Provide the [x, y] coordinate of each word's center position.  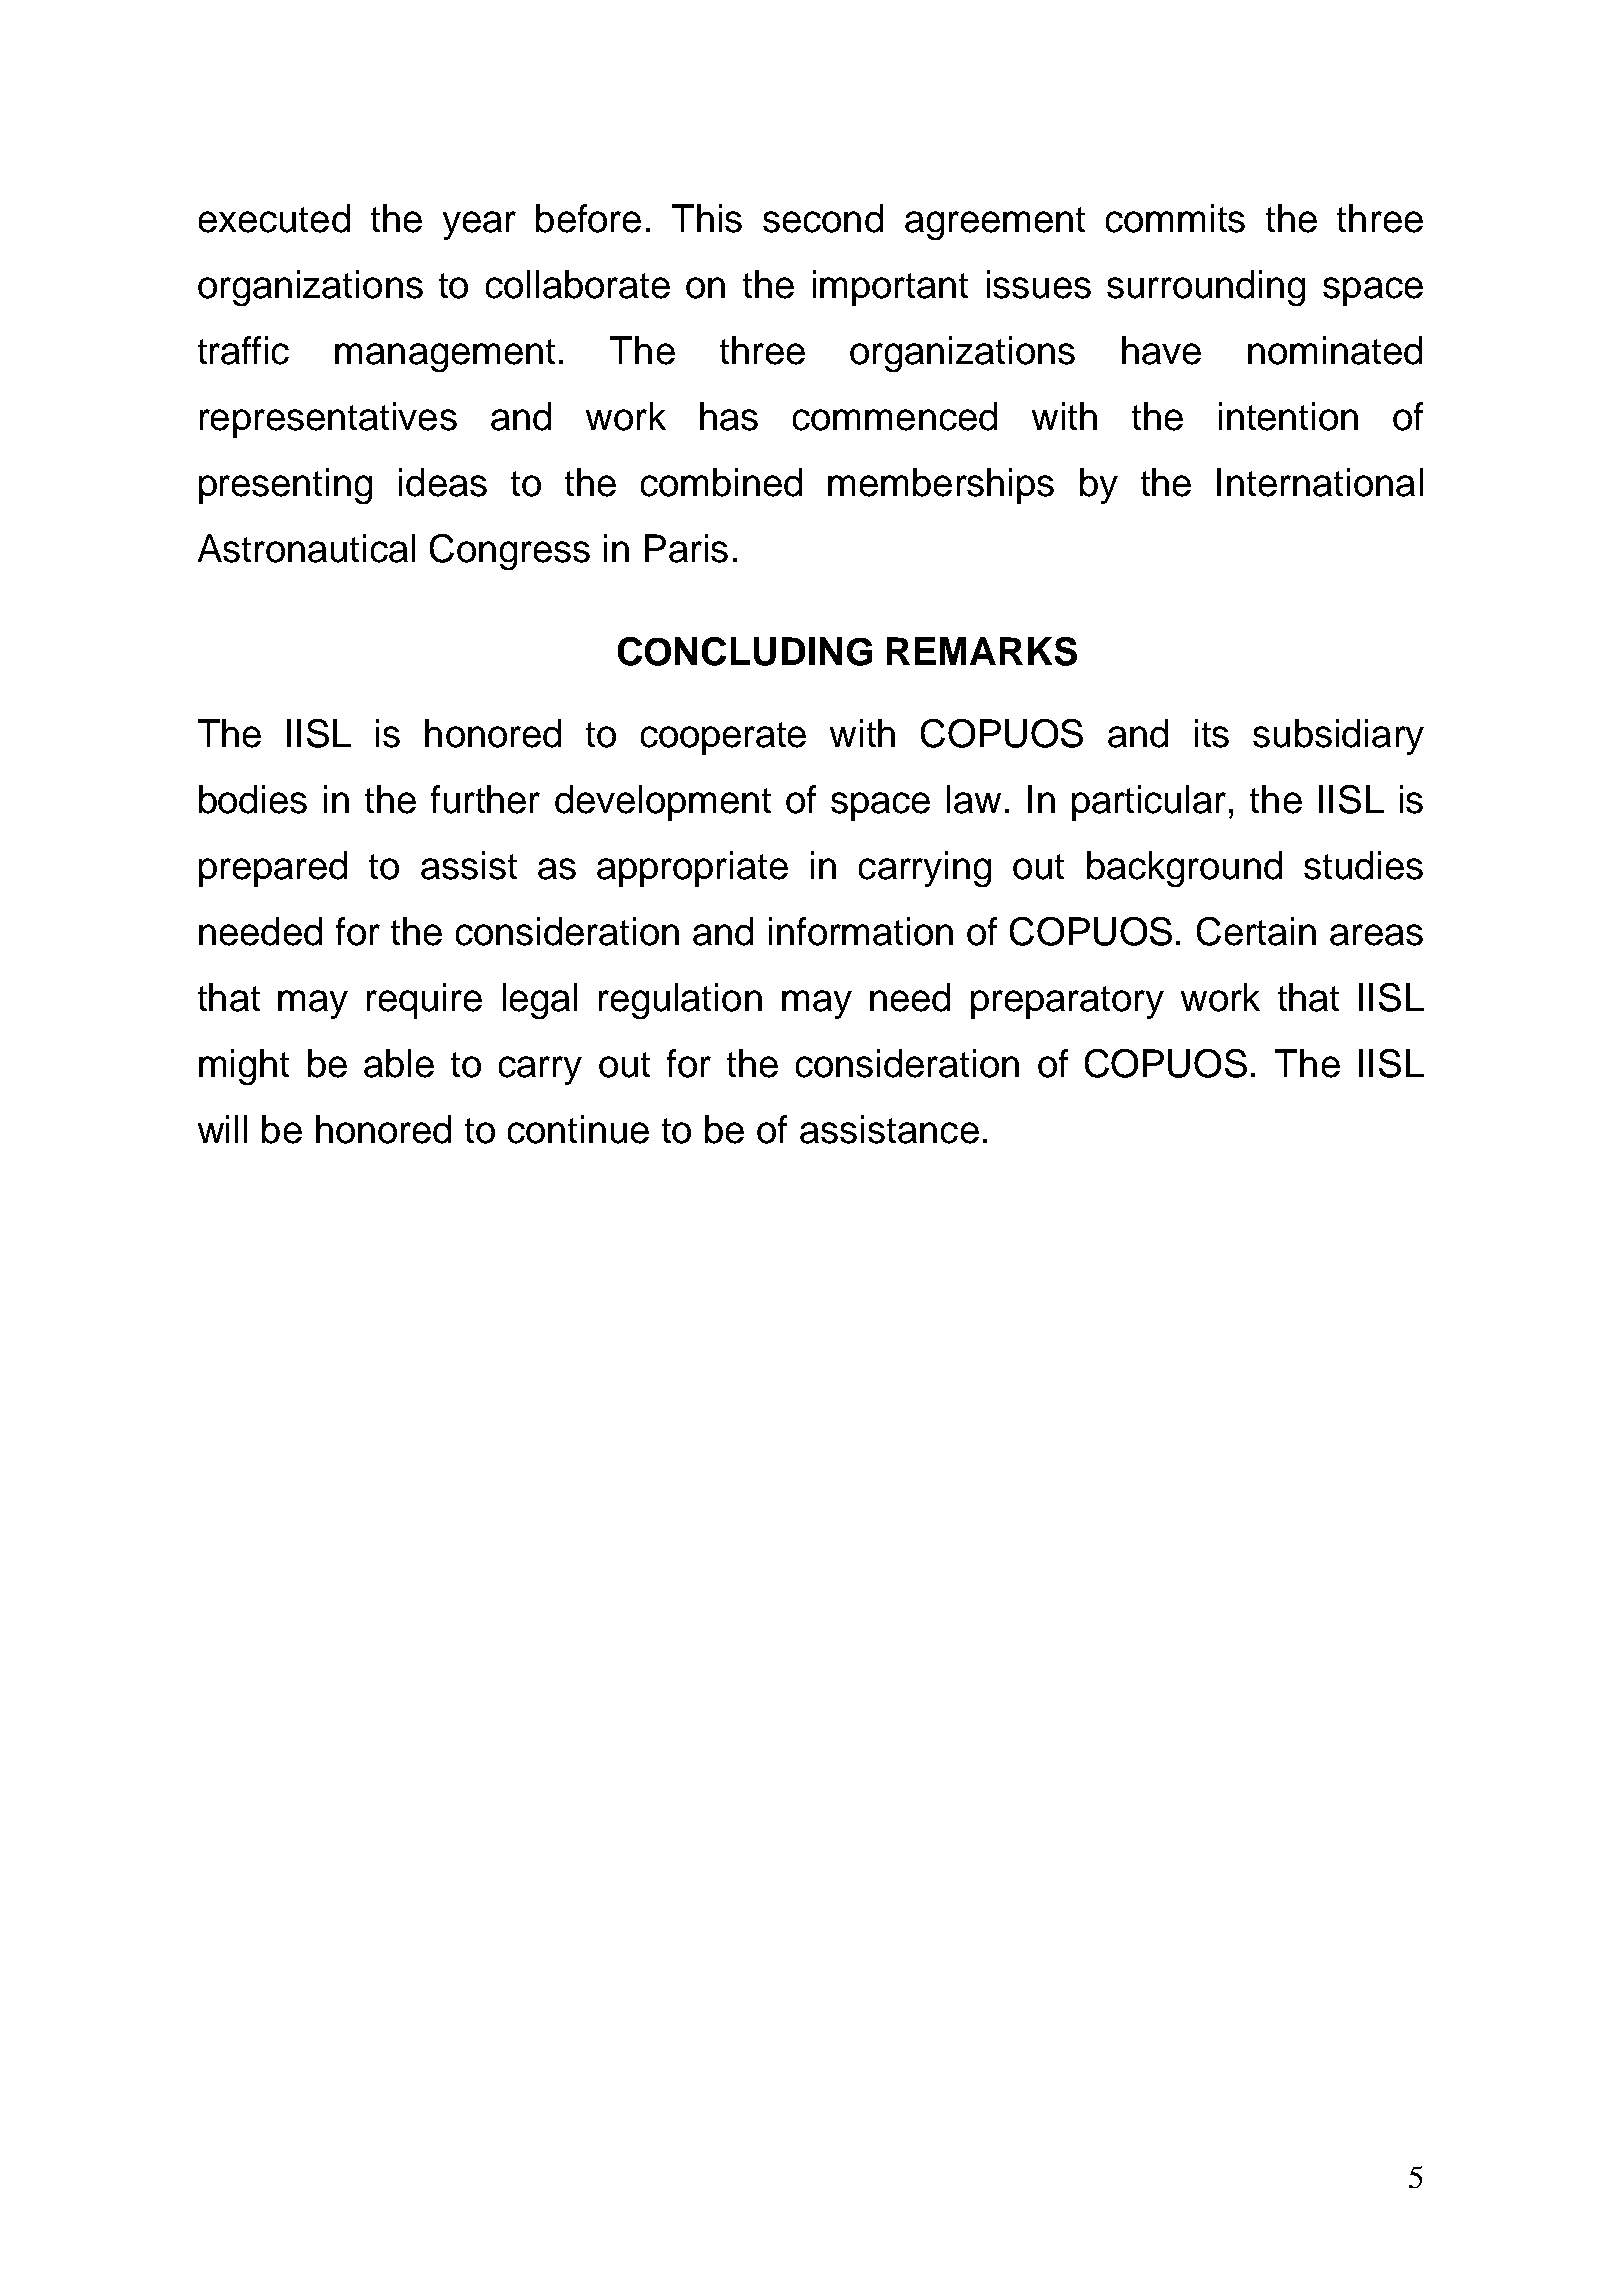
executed [274, 218]
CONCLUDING [745, 651]
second [823, 218]
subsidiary [1338, 737]
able [399, 1063]
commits [1175, 218]
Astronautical [306, 548]
